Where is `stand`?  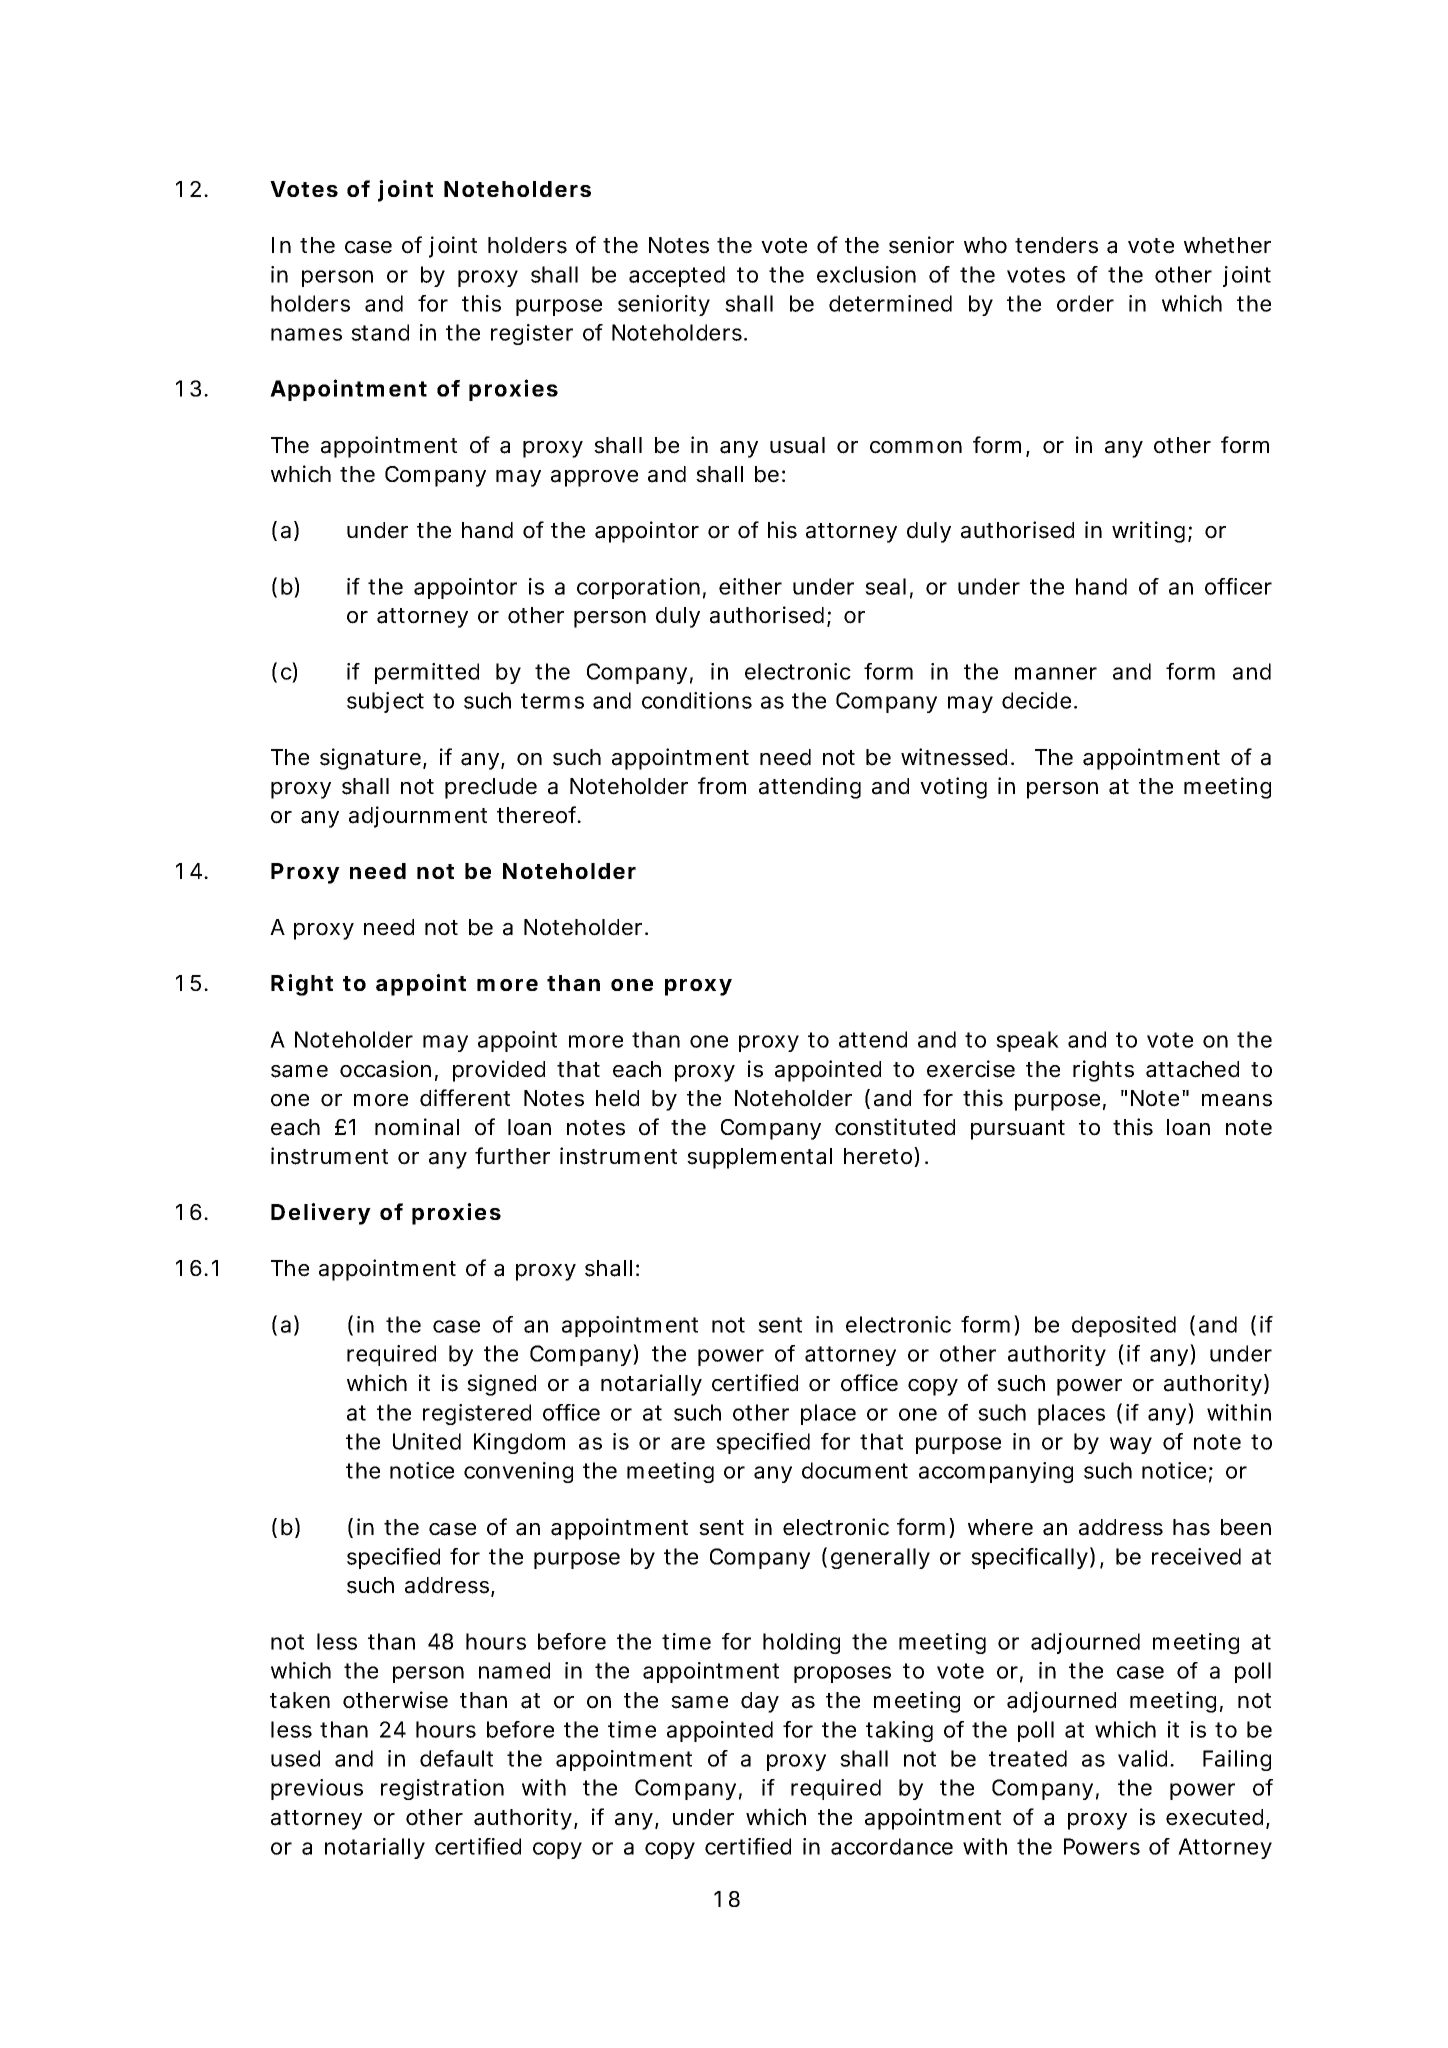 stand is located at coordinates (380, 332).
